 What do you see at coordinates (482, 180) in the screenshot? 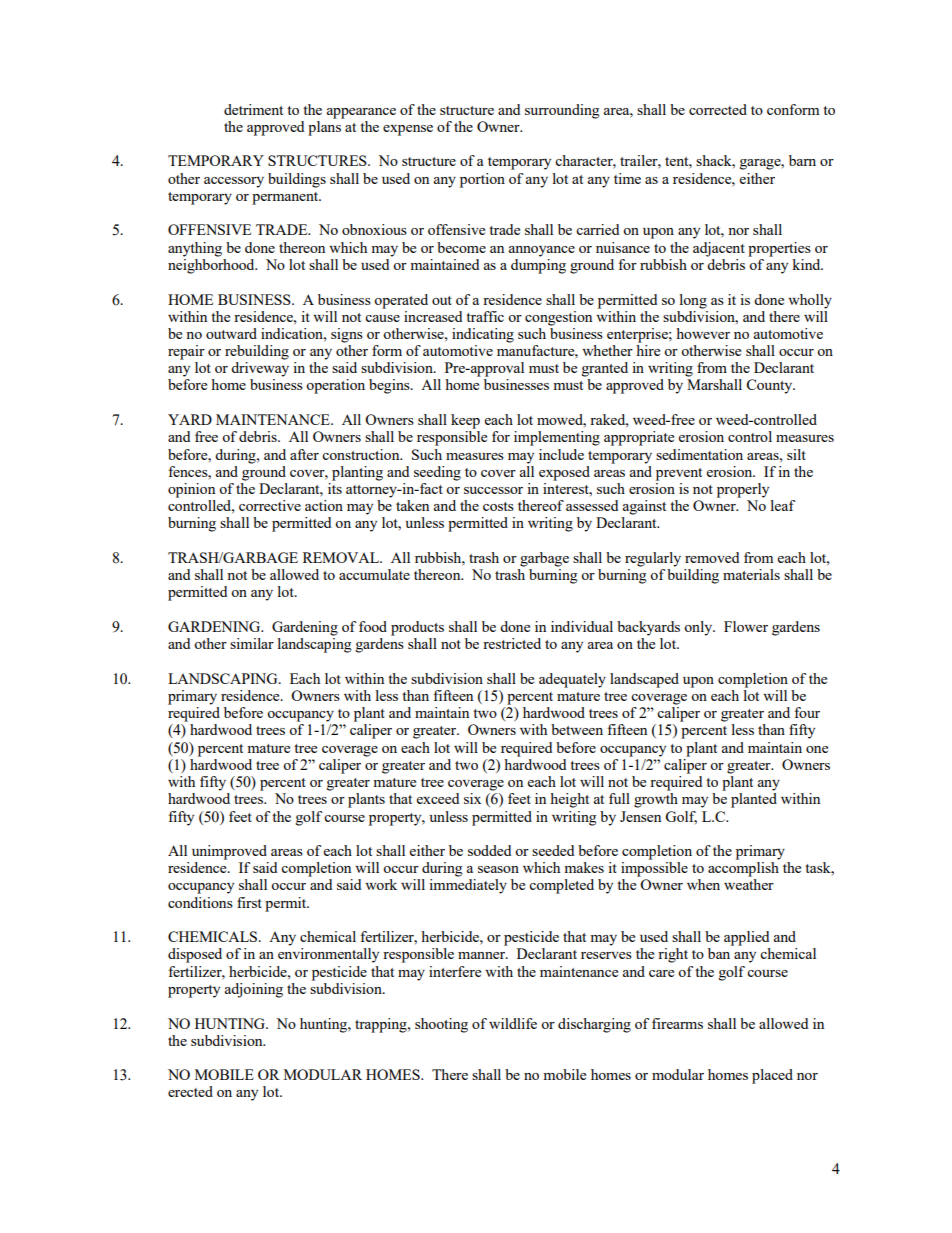
I see `portion` at bounding box center [482, 180].
